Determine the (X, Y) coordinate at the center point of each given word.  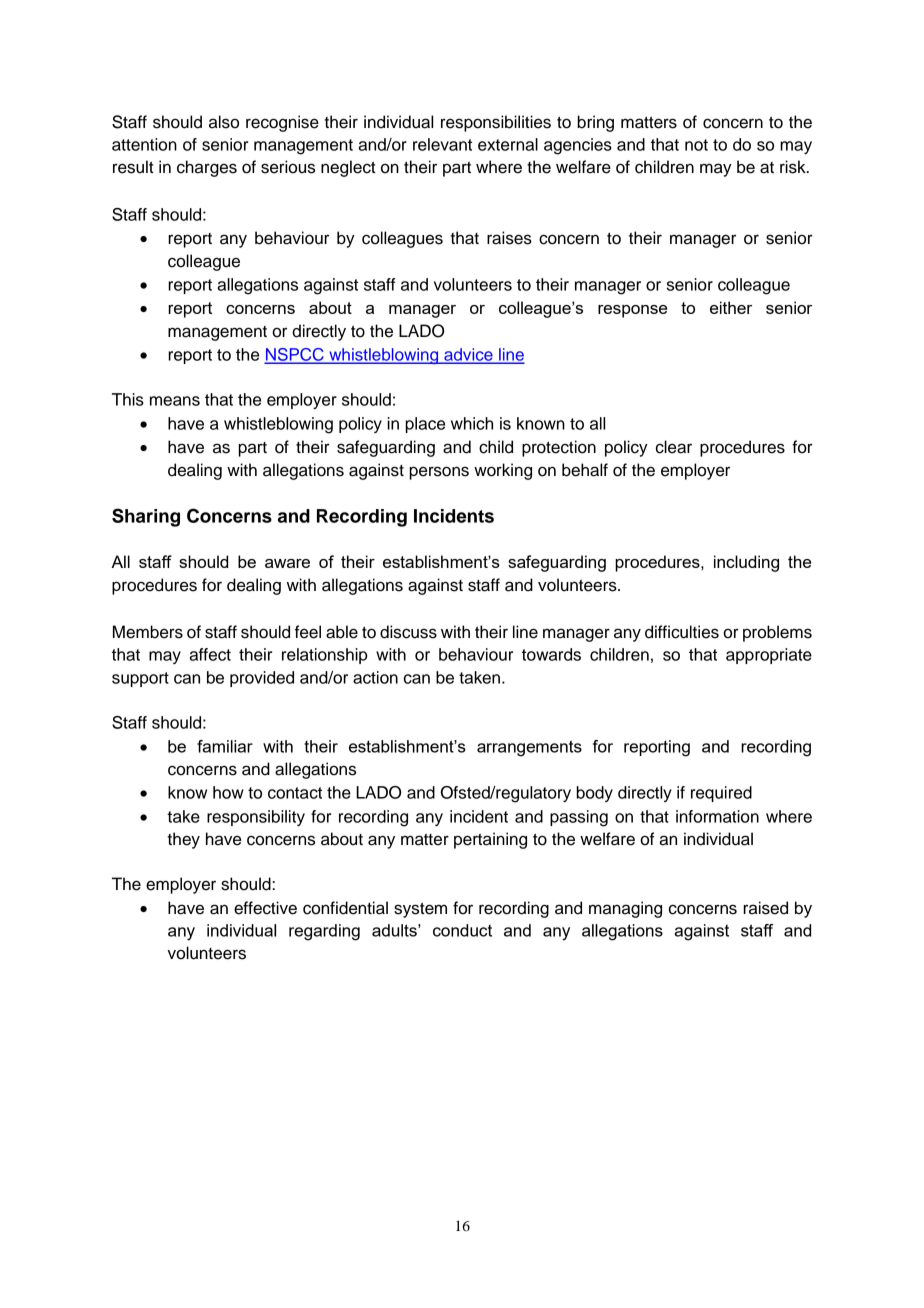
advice (468, 355)
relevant (442, 144)
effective (265, 908)
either (731, 307)
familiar (225, 746)
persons (439, 473)
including (746, 563)
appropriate (769, 656)
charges (207, 168)
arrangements (529, 748)
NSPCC (295, 355)
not (696, 145)
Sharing (146, 517)
